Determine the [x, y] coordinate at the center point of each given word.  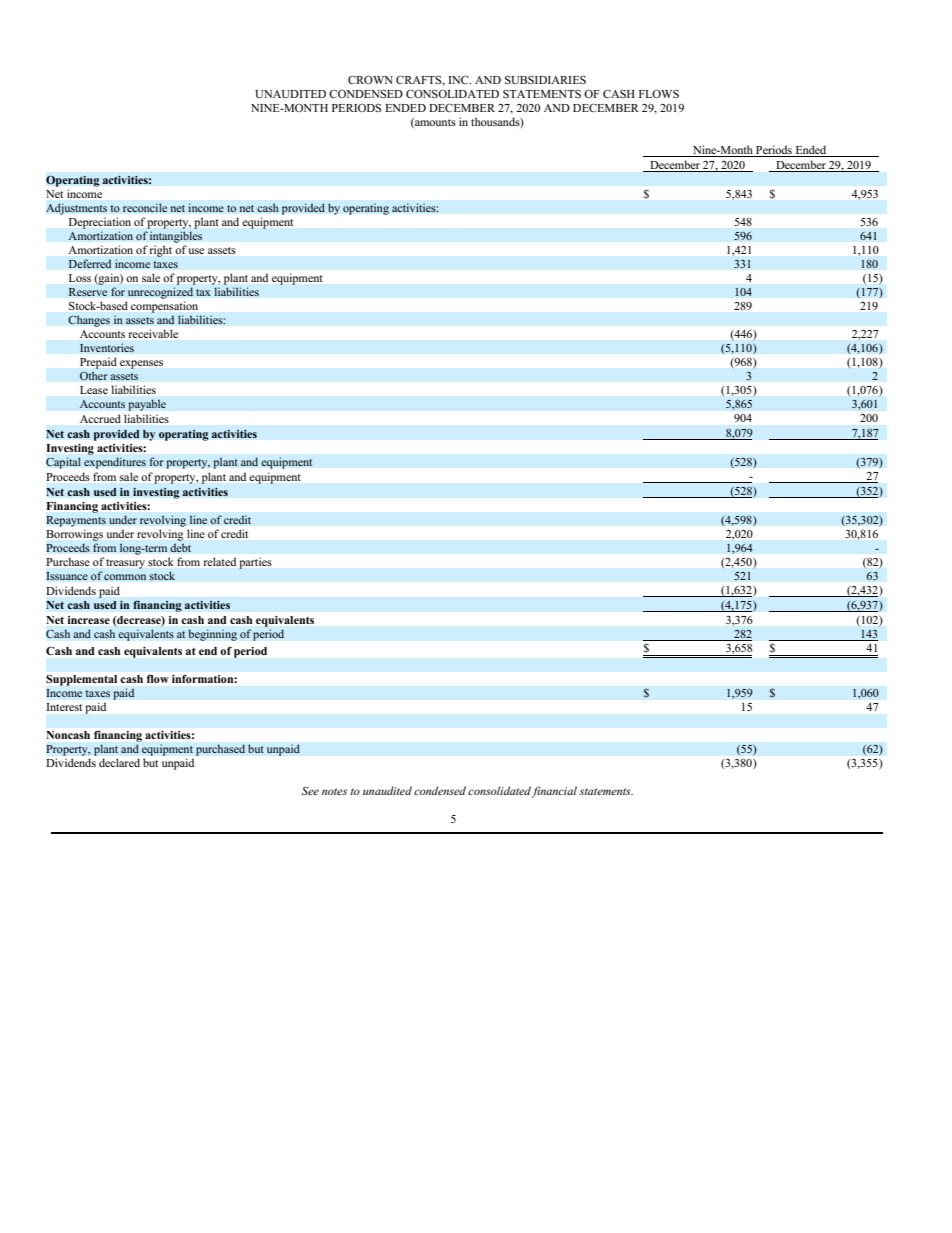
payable [147, 405]
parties [255, 563]
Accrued [100, 418]
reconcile [145, 208]
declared [119, 762]
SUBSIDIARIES [545, 80]
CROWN [370, 79]
